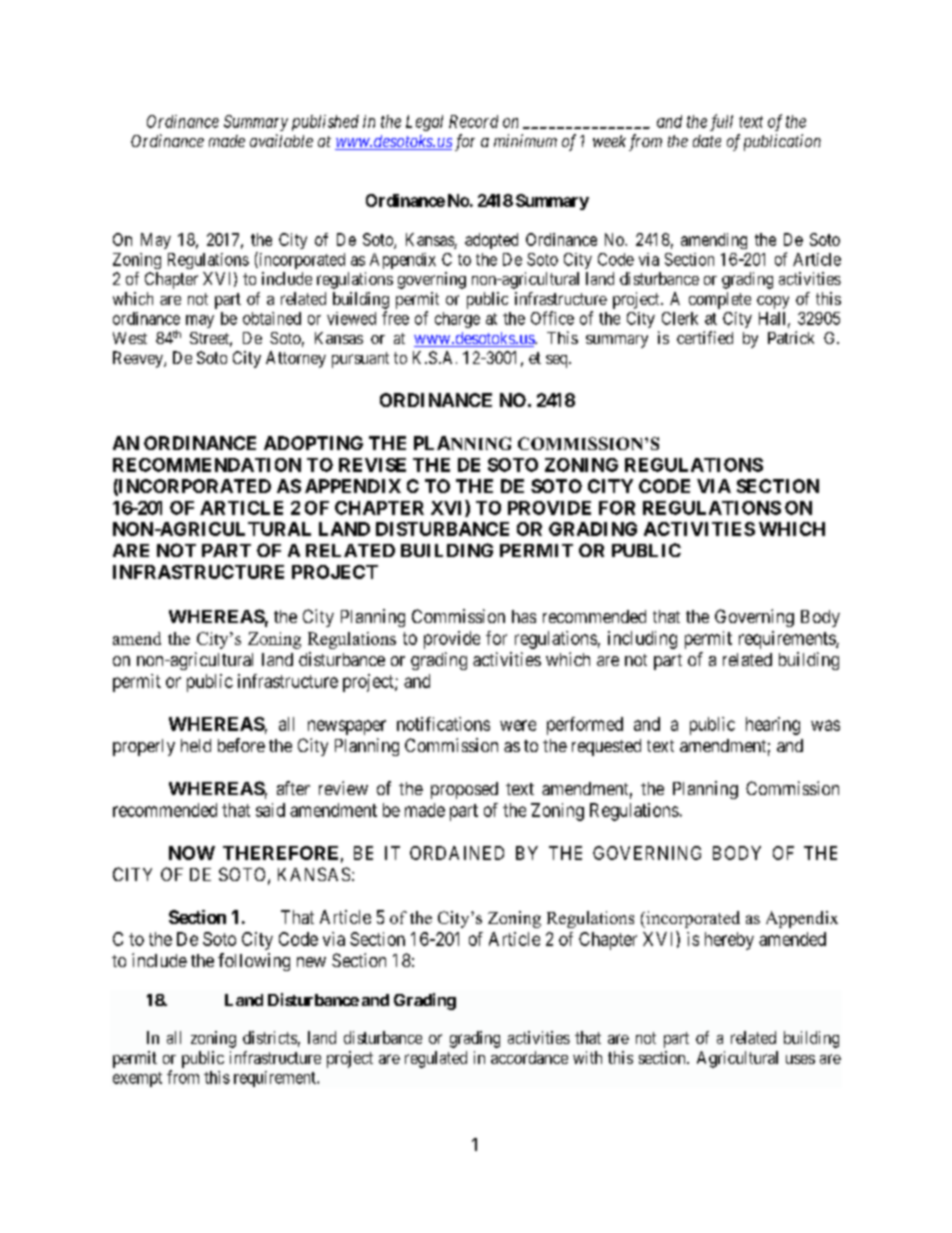 This screenshot has height=1233, width=952. I want to click on has, so click(524, 616).
